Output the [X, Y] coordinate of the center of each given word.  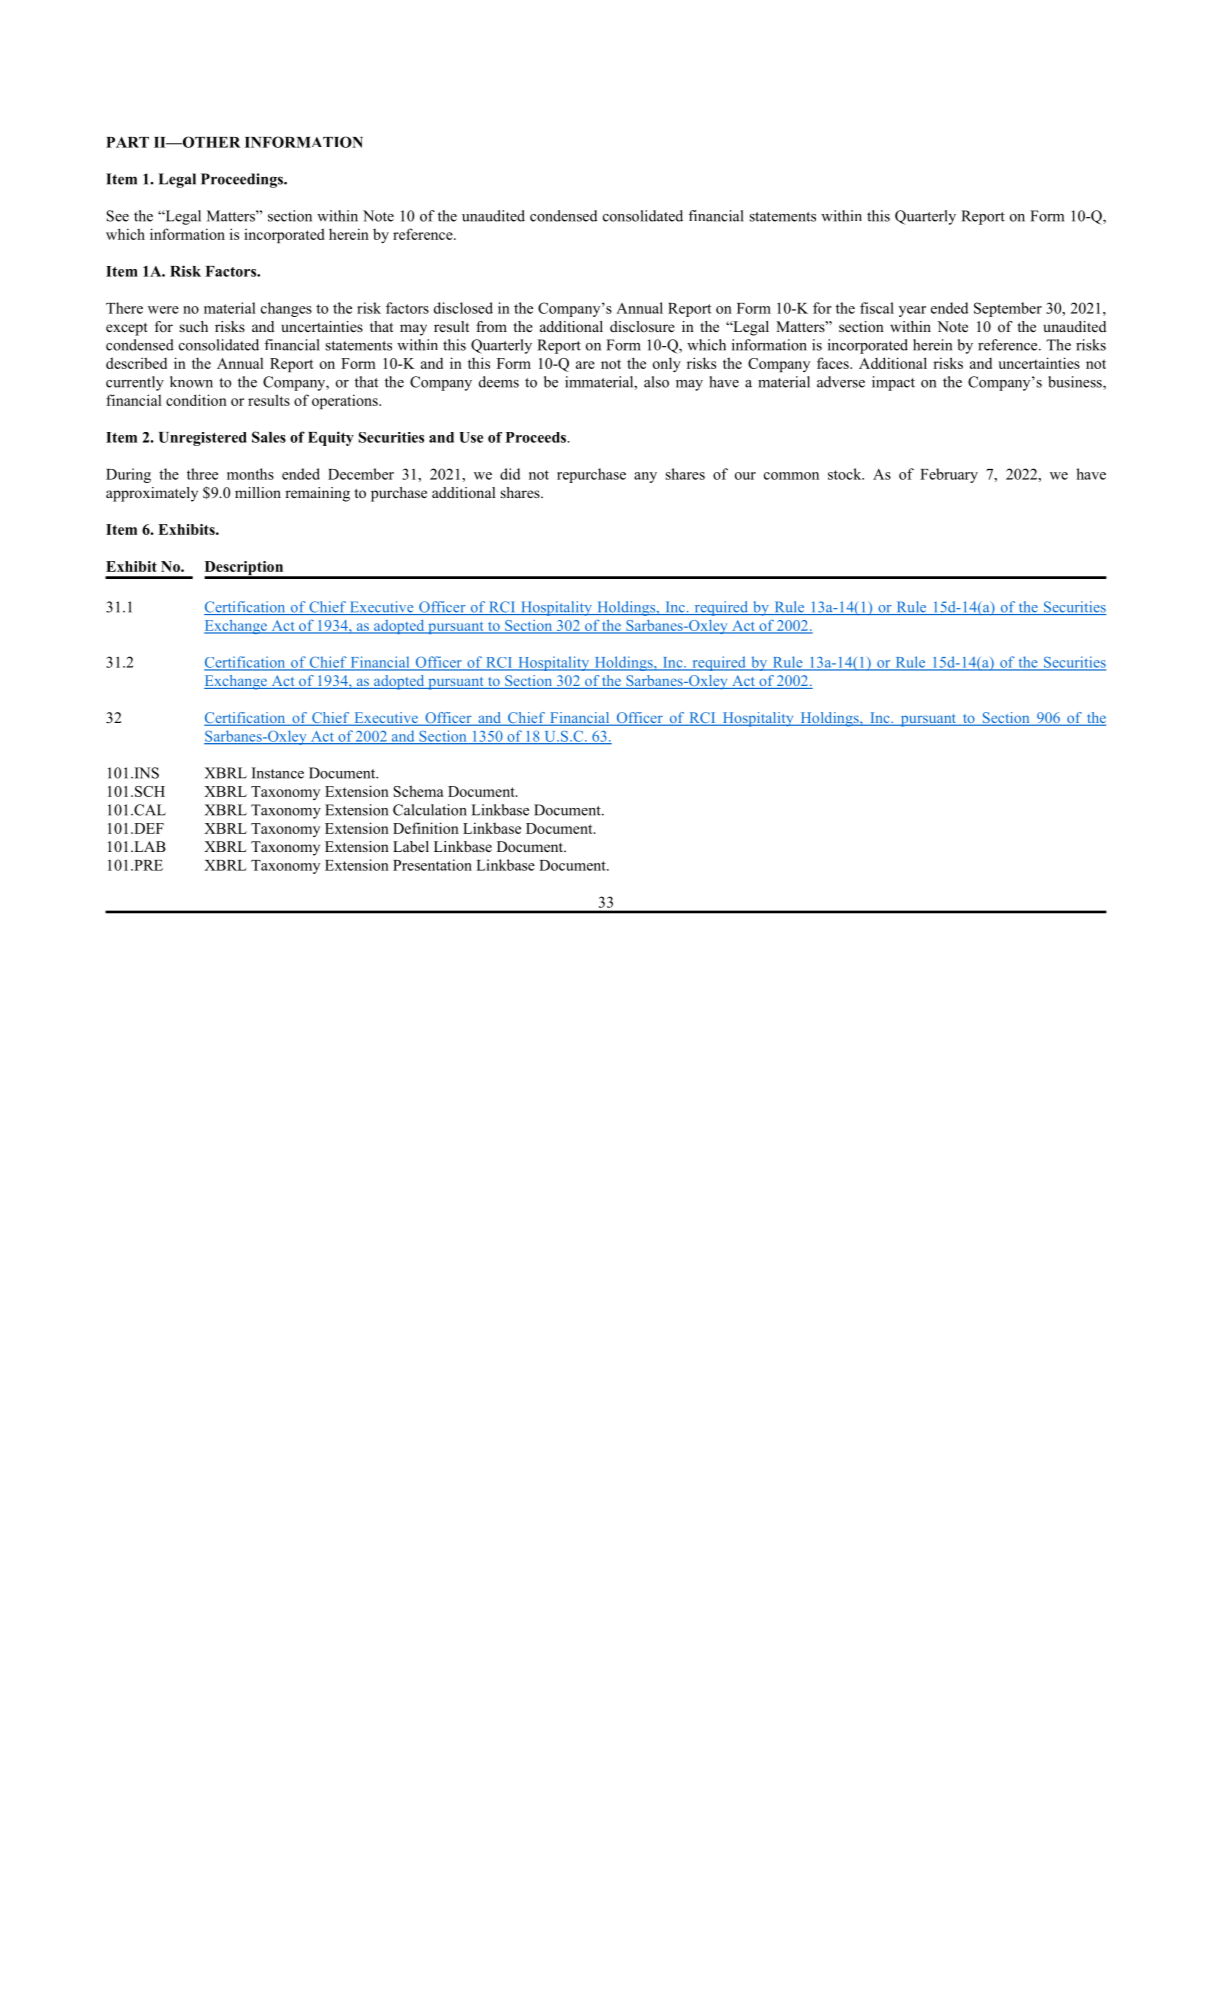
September [1008, 309]
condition [196, 400]
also [656, 382]
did [510, 474]
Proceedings [243, 180]
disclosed [463, 308]
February [949, 475]
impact [893, 383]
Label [411, 846]
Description [245, 569]
